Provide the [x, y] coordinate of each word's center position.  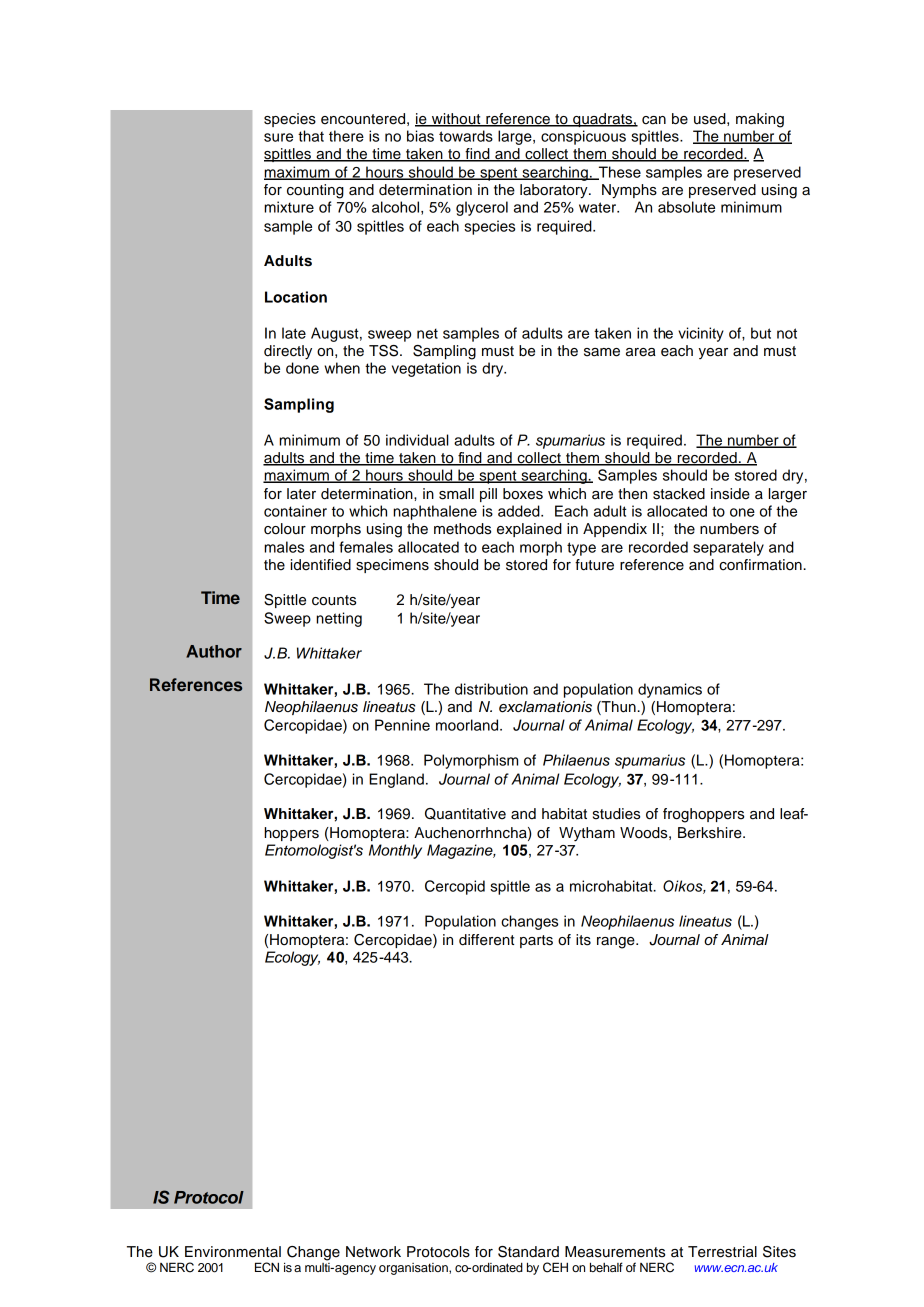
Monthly [395, 851]
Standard [528, 1252]
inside [730, 494]
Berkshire [711, 833]
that [311, 136]
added [520, 511]
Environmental [233, 1252]
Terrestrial [722, 1252]
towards [466, 136]
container [295, 511]
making [760, 120]
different [486, 940]
